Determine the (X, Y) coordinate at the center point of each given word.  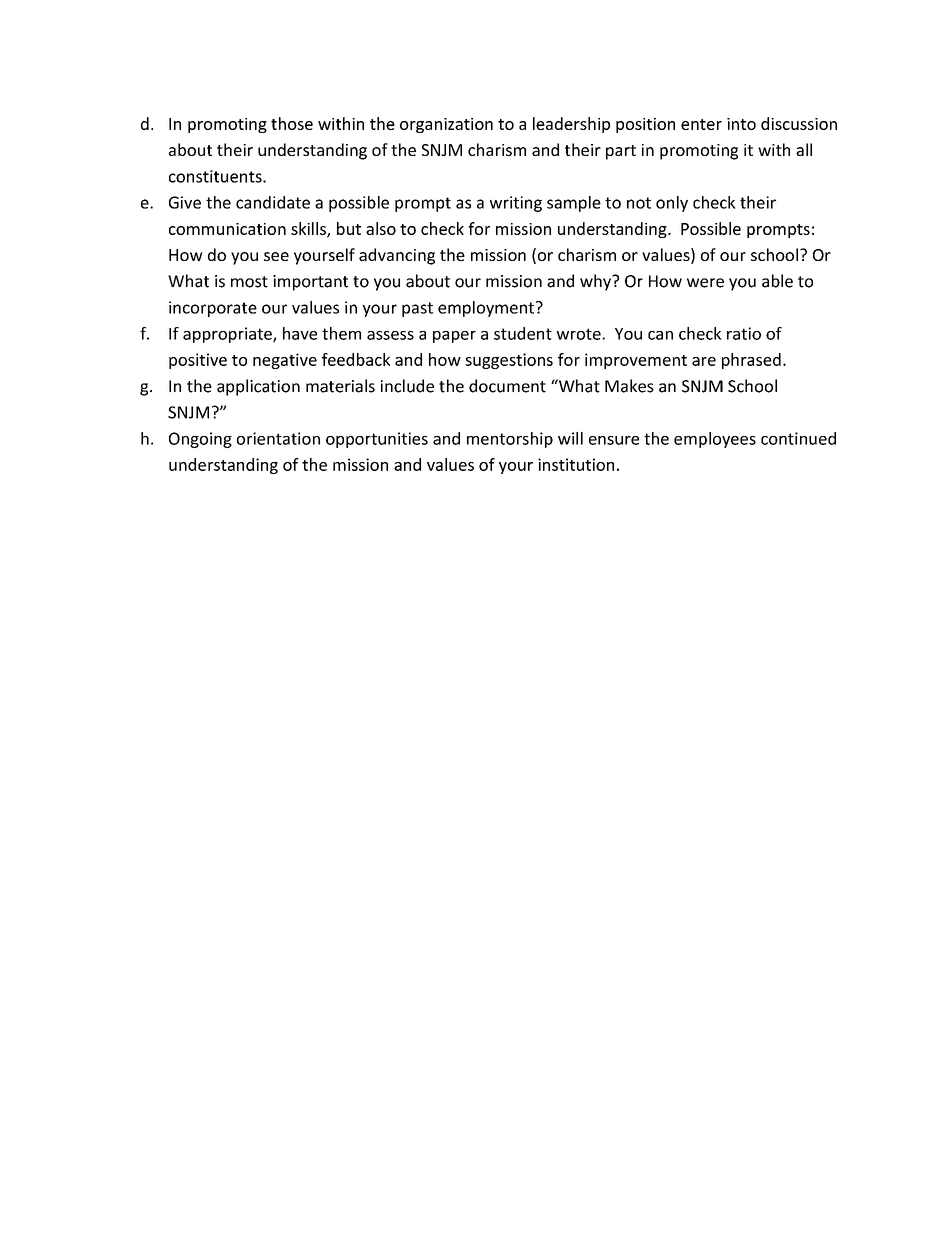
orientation (278, 438)
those (292, 123)
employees (715, 440)
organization (446, 125)
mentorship (510, 440)
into (741, 124)
